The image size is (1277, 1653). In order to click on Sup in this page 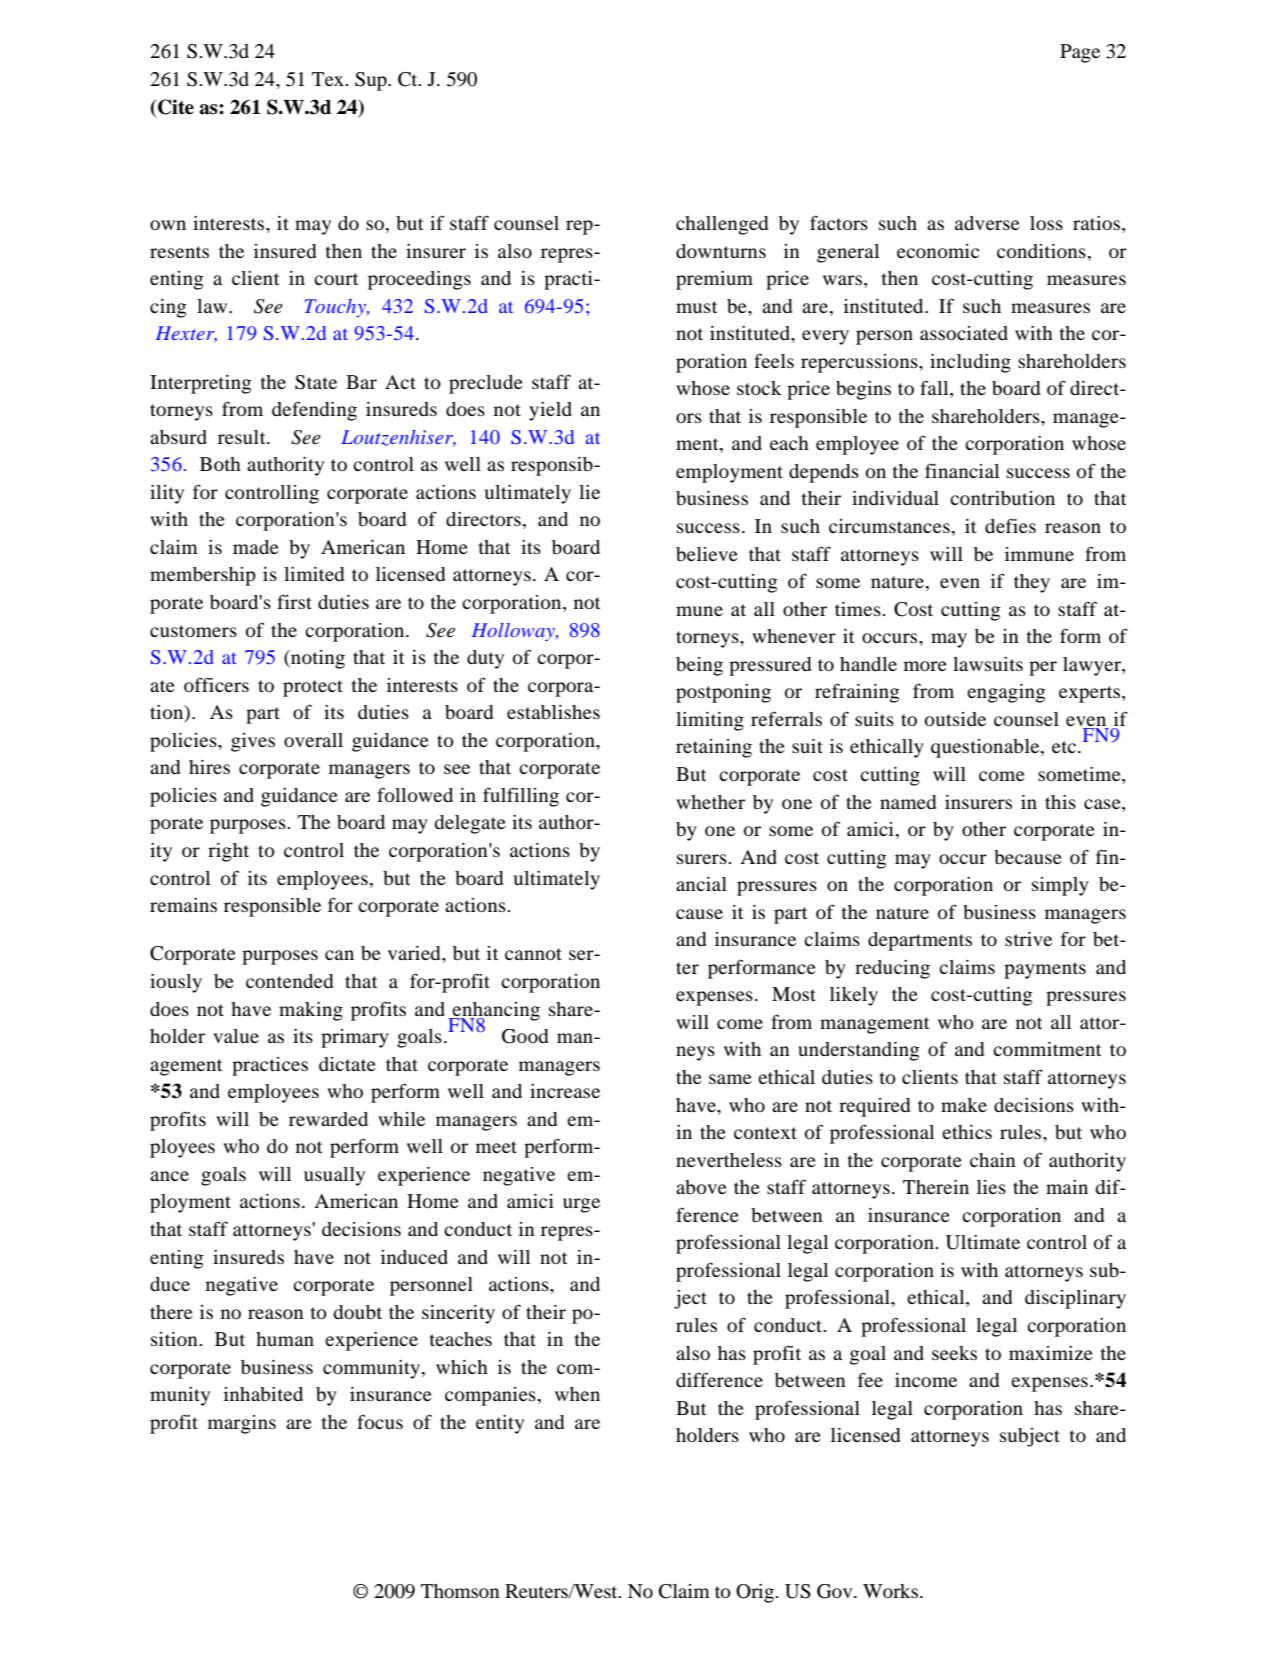, I will do `click(372, 81)`.
